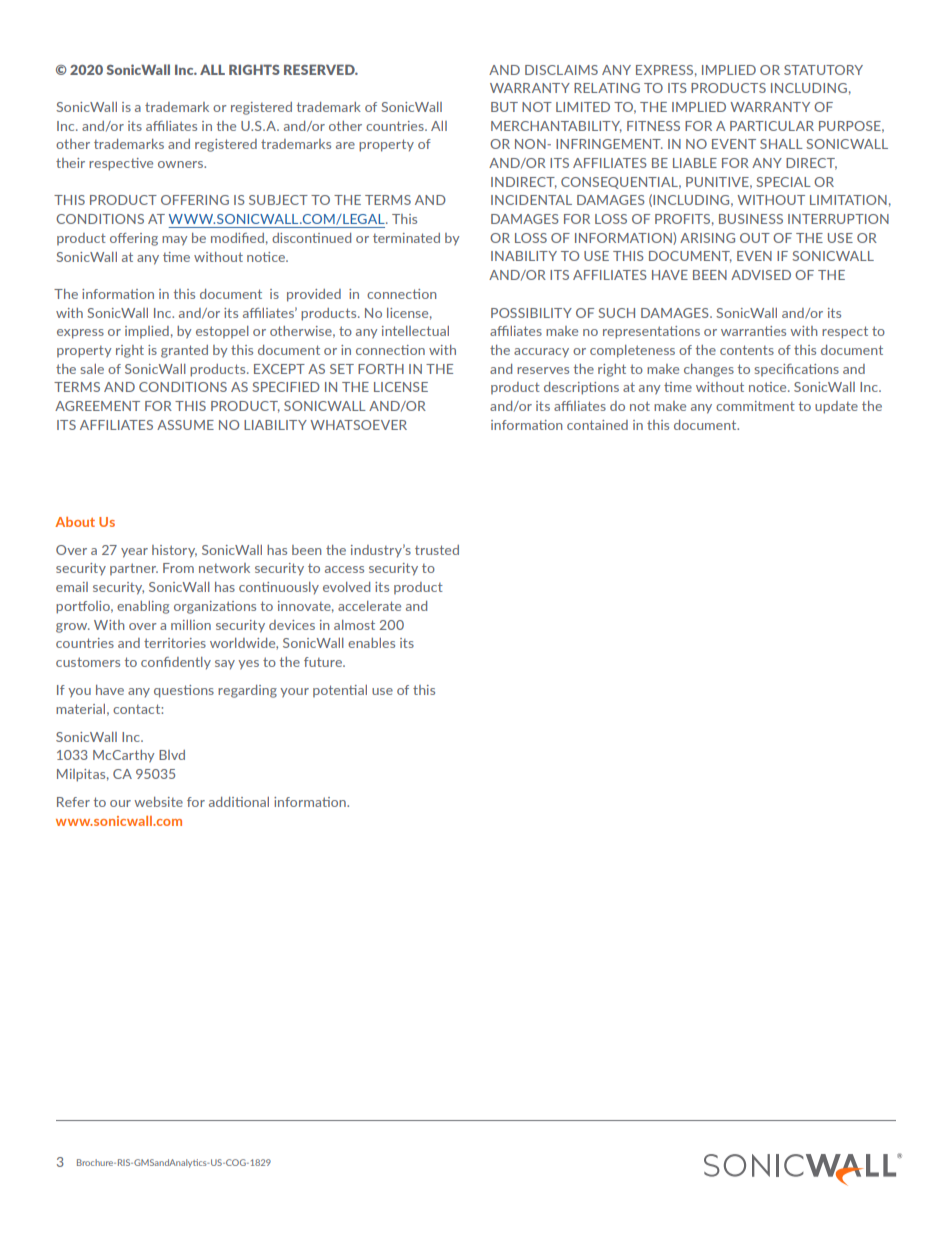 The image size is (952, 1233). Describe the element at coordinates (369, 606) in the screenshot. I see `accelerate` at that location.
